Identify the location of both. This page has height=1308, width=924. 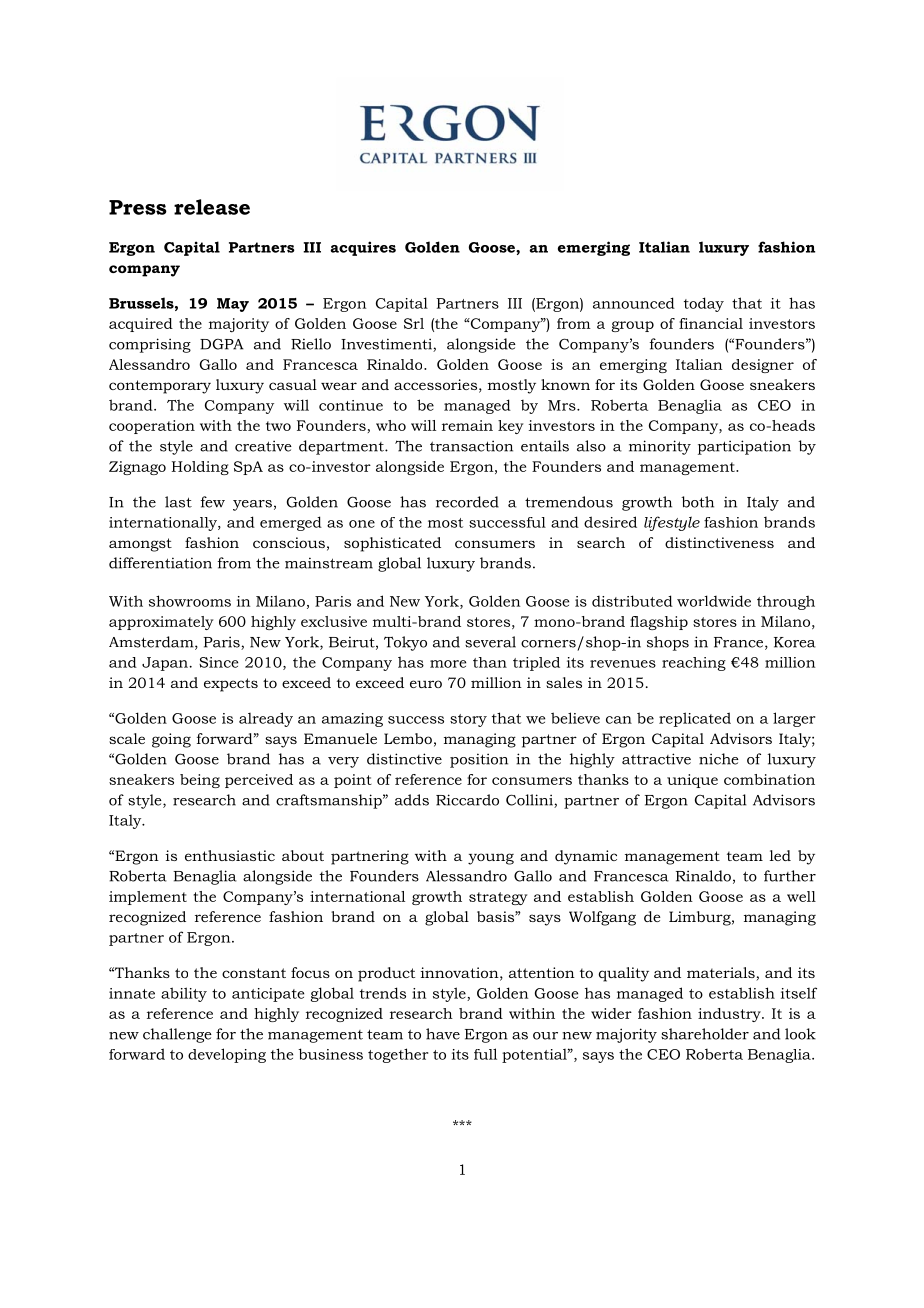
(697, 502).
